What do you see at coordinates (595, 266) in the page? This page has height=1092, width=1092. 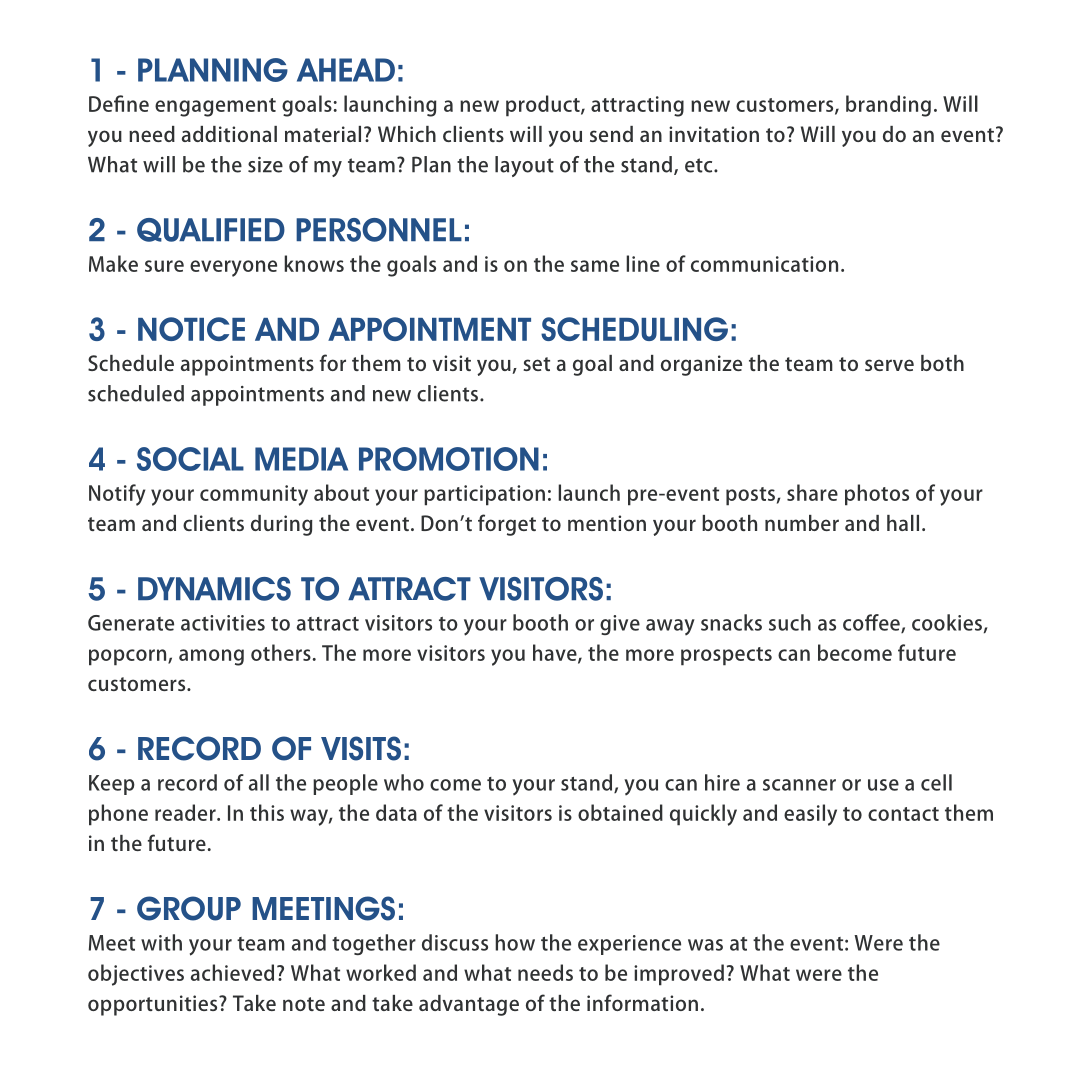 I see `same` at bounding box center [595, 266].
